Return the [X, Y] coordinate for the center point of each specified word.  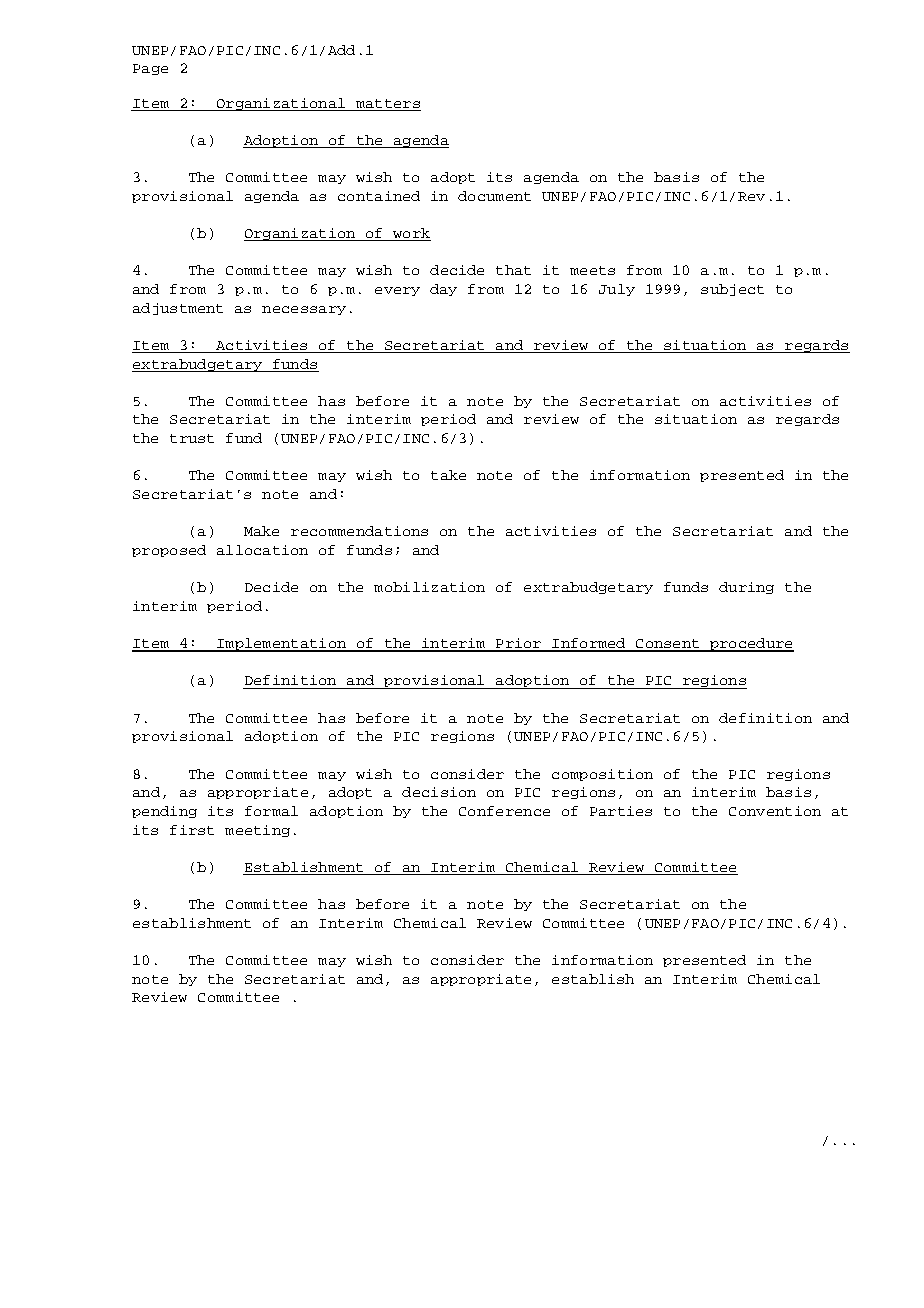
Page [150, 69]
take [448, 475]
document [494, 196]
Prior [519, 644]
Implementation [281, 645]
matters [388, 103]
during [746, 588]
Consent [667, 645]
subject [732, 290]
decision [439, 792]
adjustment [178, 309]
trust [192, 438]
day [443, 290]
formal [271, 811]
